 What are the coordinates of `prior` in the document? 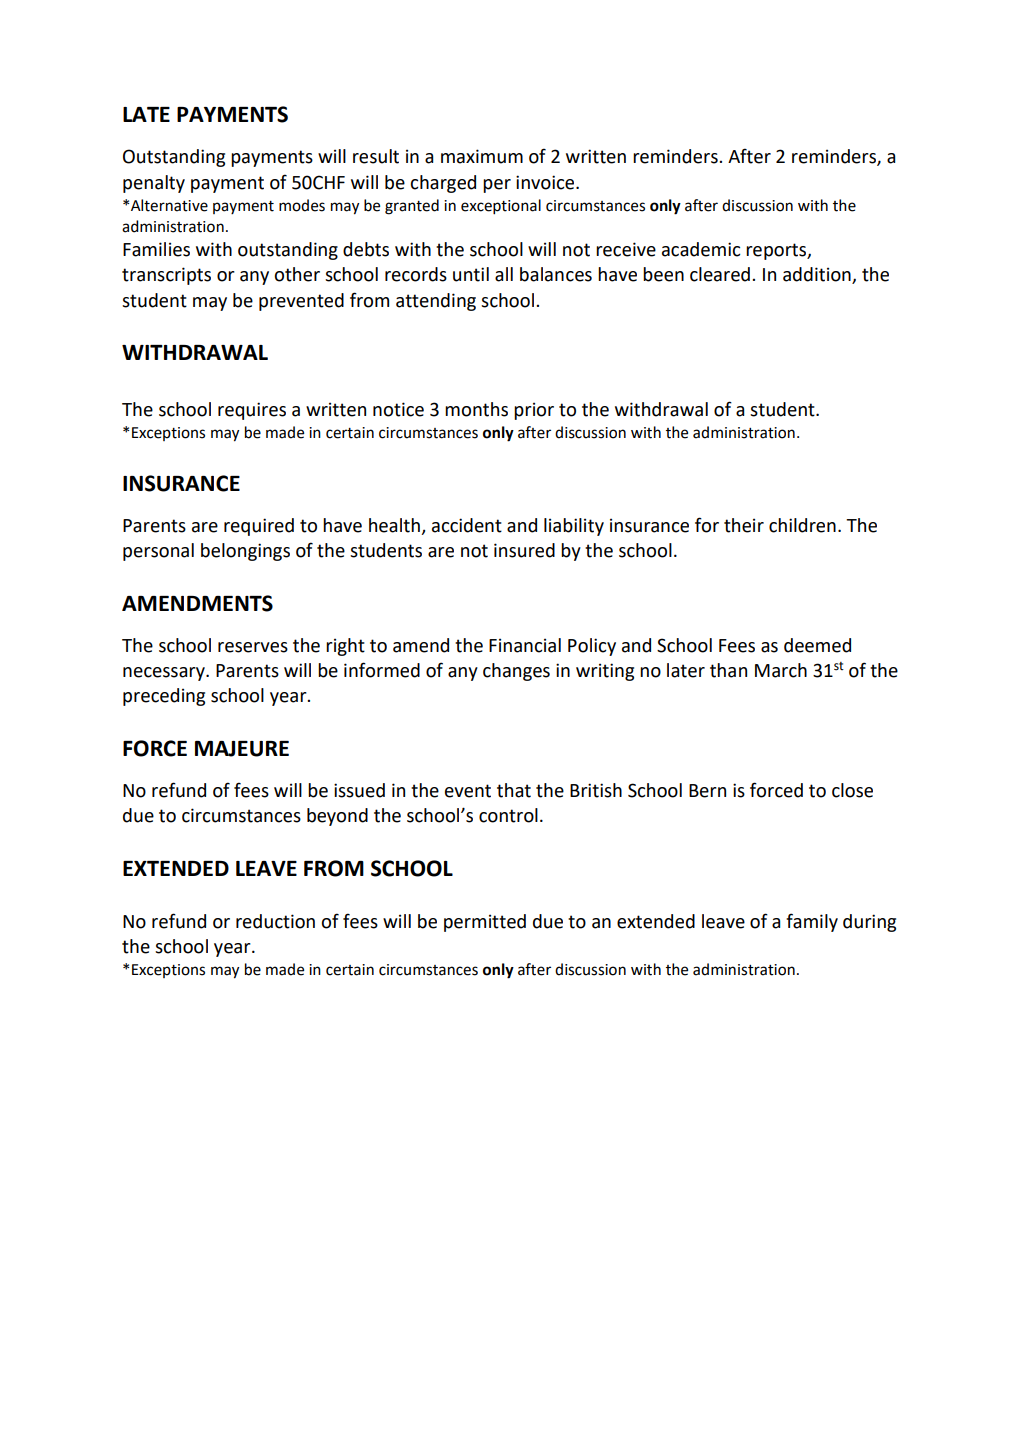 It's located at (534, 411).
